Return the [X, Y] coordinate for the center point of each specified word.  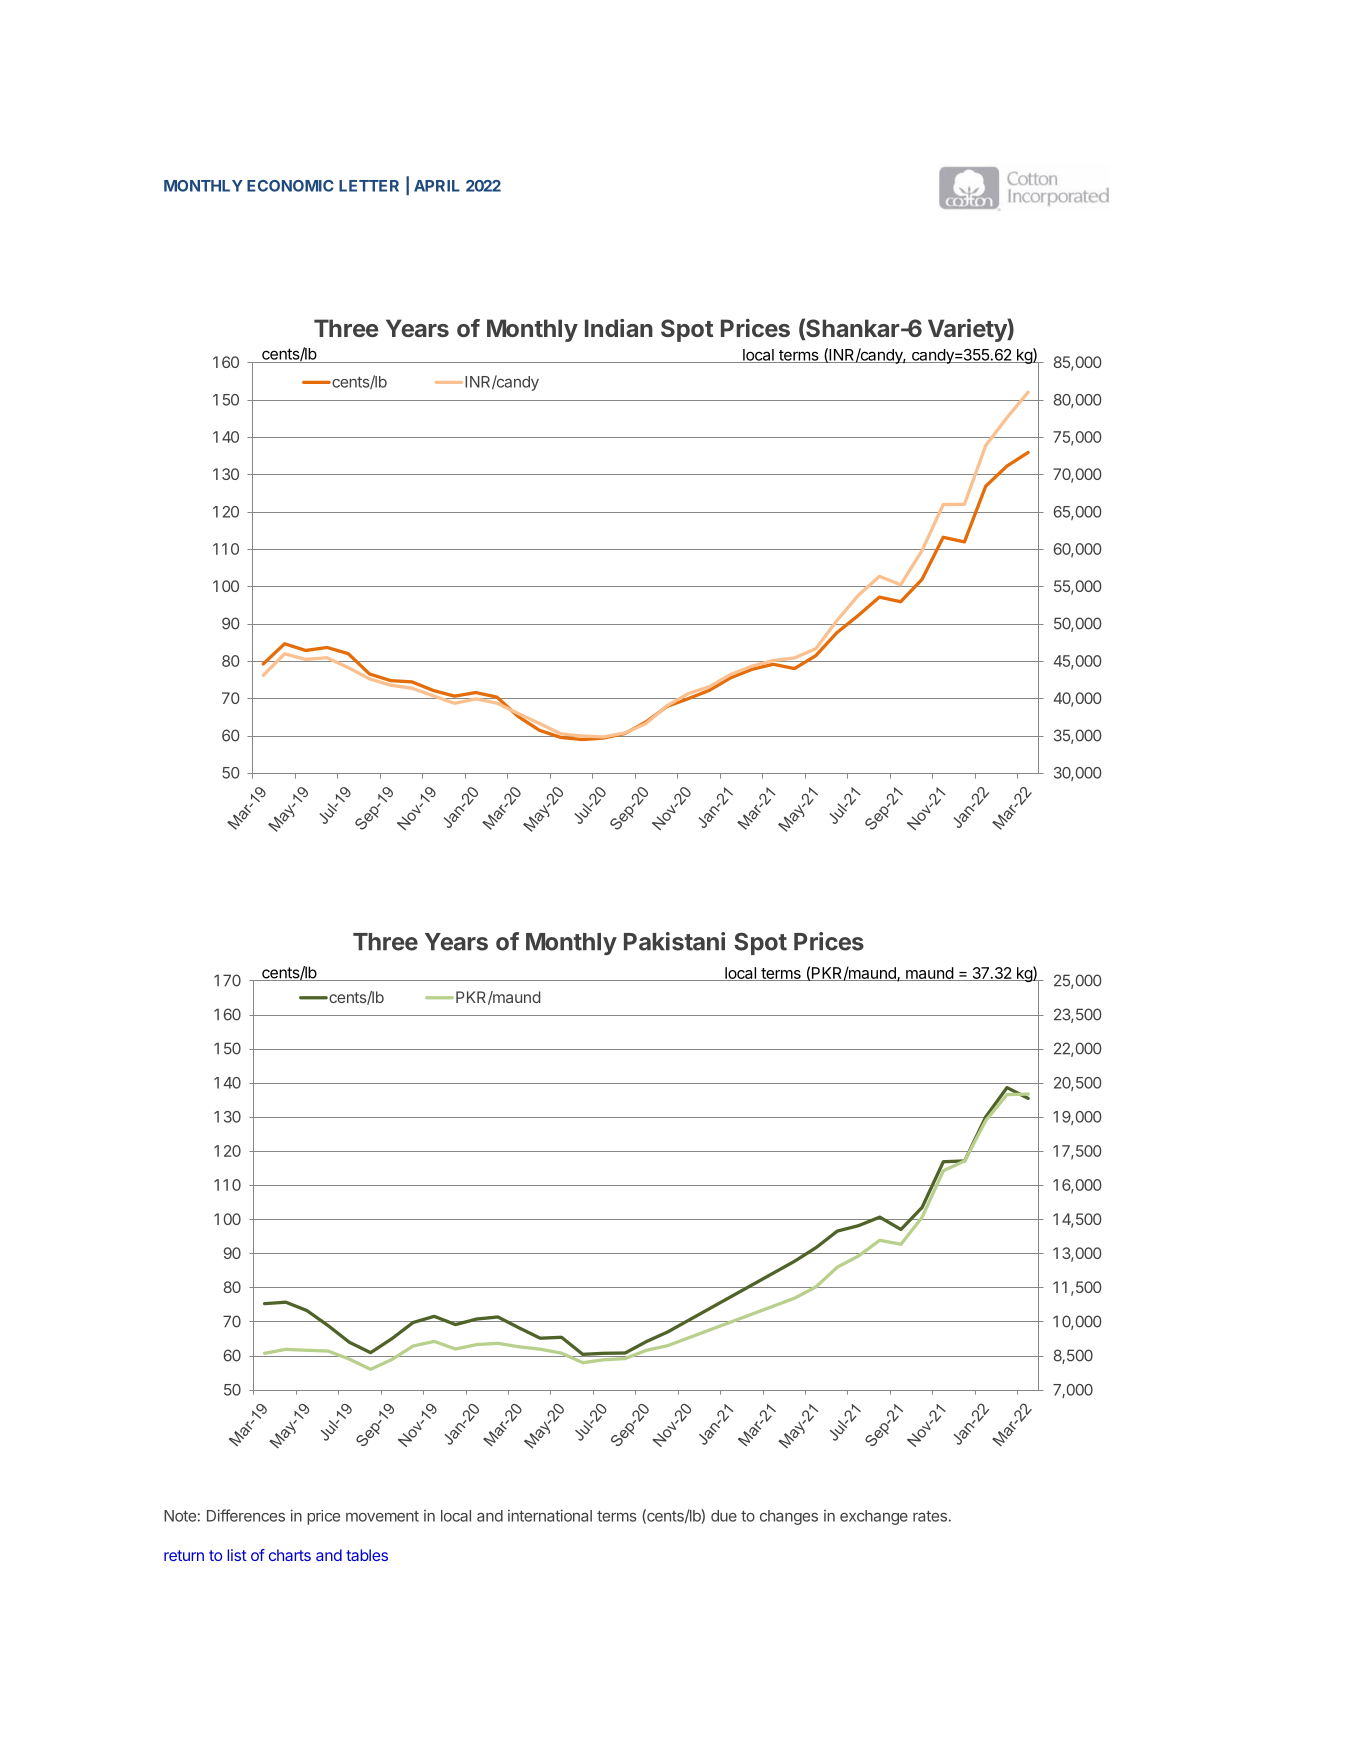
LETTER [369, 186]
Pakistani [674, 941]
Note [180, 1516]
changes [789, 1517]
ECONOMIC [290, 186]
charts [290, 1555]
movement [382, 1516]
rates [930, 1516]
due [724, 1516]
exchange [874, 1517]
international [550, 1515]
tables [367, 1555]
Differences [246, 1515]
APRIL [437, 186]
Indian [619, 328]
